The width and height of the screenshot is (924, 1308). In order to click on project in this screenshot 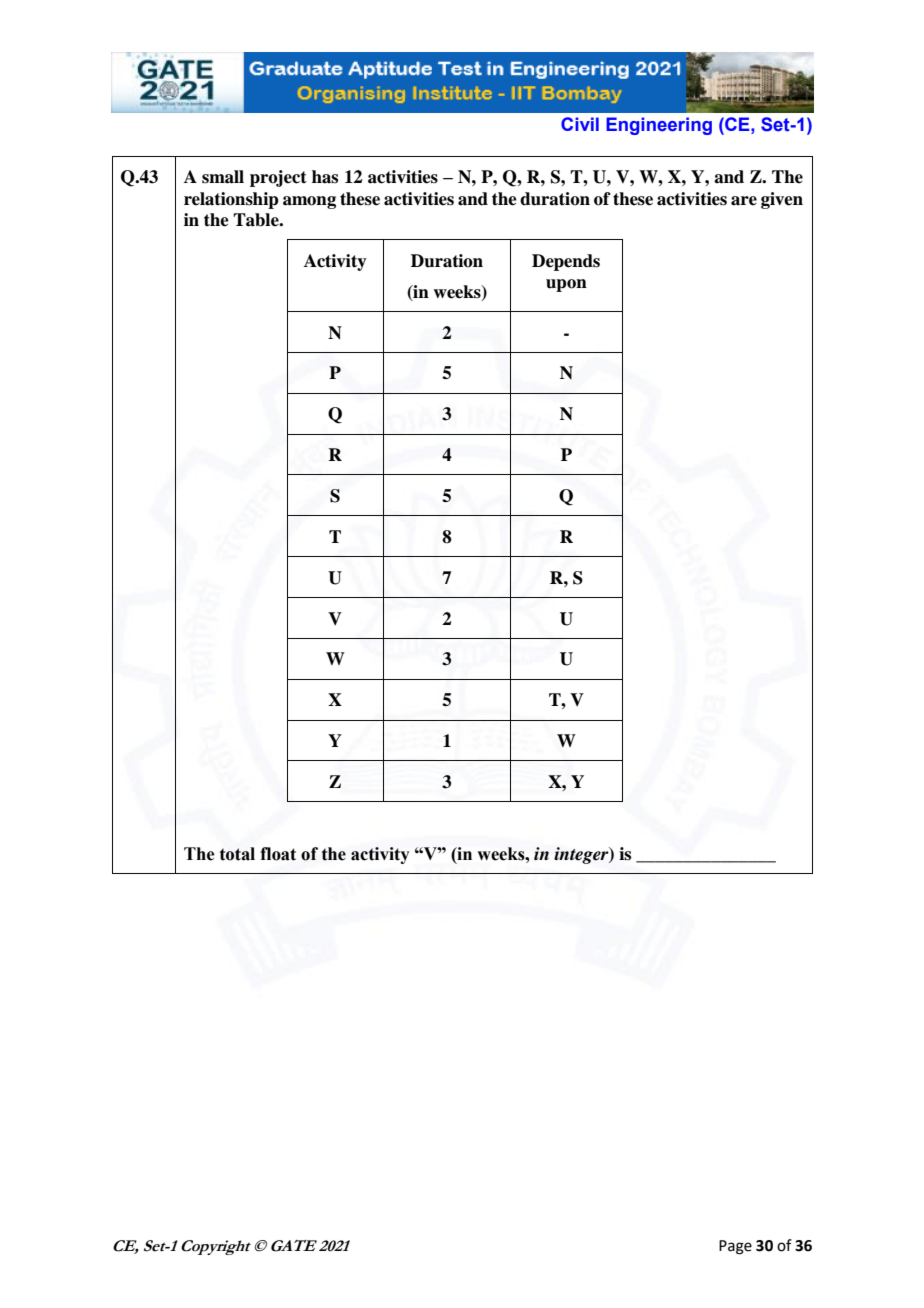, I will do `click(278, 178)`.
